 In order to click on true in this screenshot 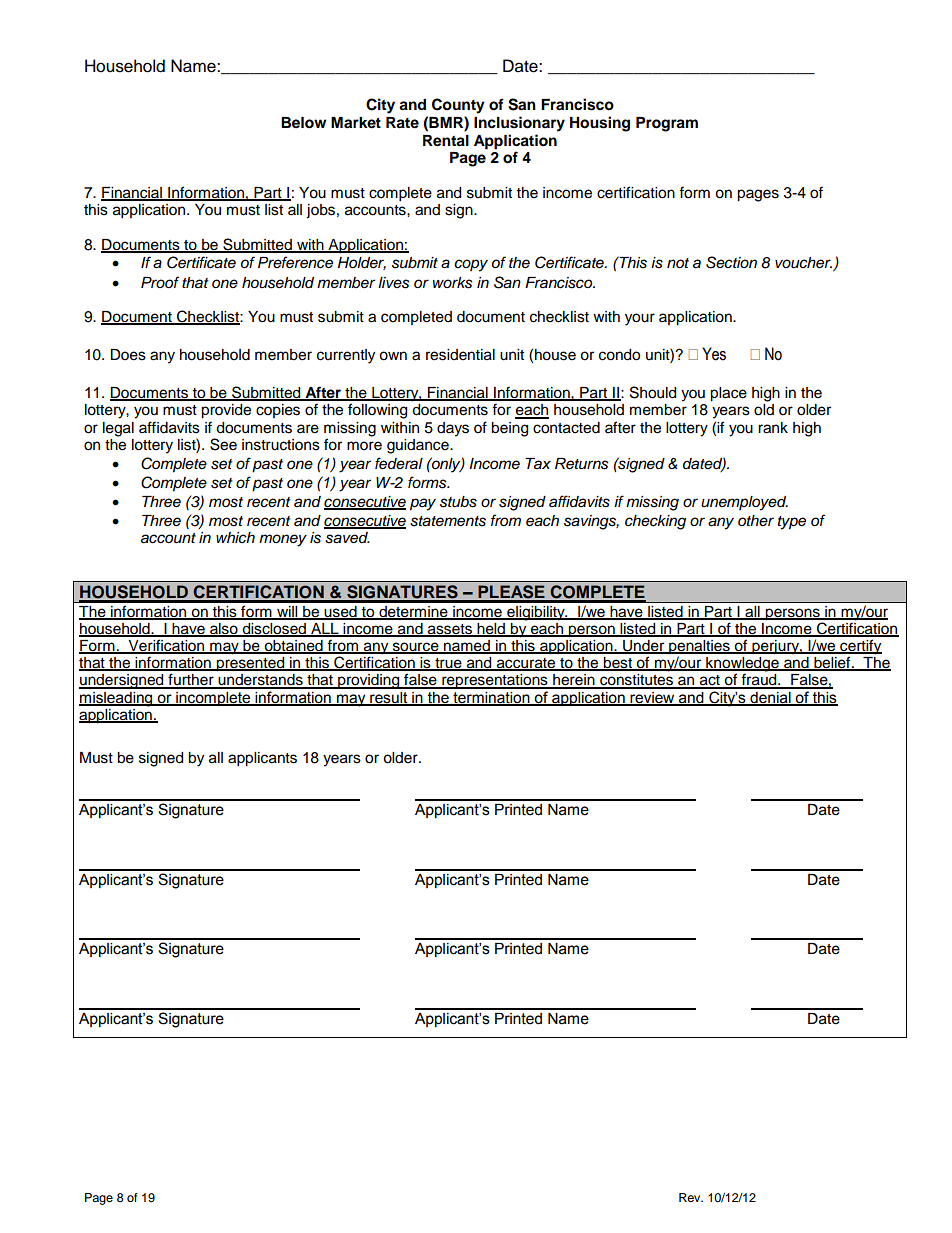, I will do `click(448, 664)`.
